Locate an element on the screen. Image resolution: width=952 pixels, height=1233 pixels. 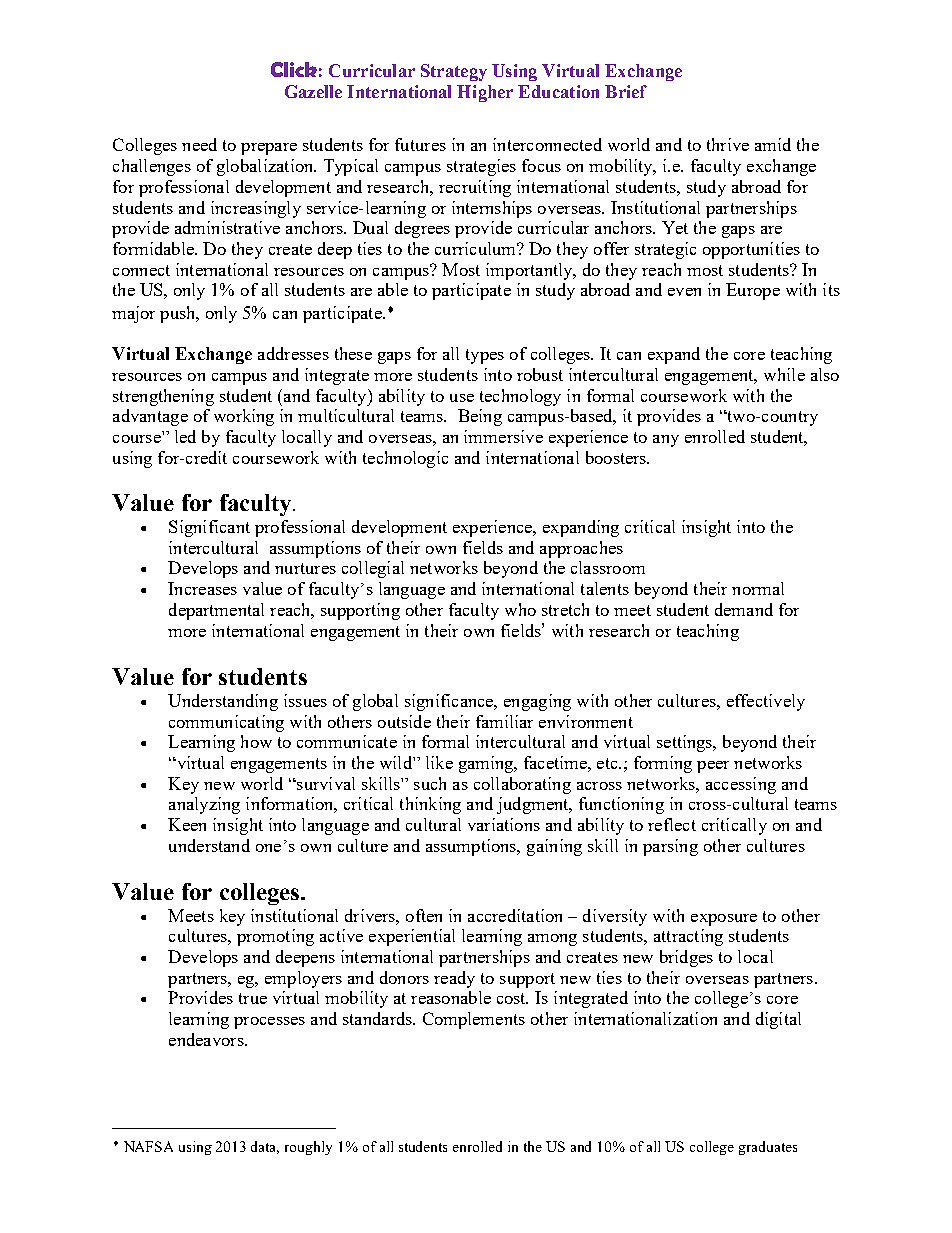
demand is located at coordinates (744, 609).
